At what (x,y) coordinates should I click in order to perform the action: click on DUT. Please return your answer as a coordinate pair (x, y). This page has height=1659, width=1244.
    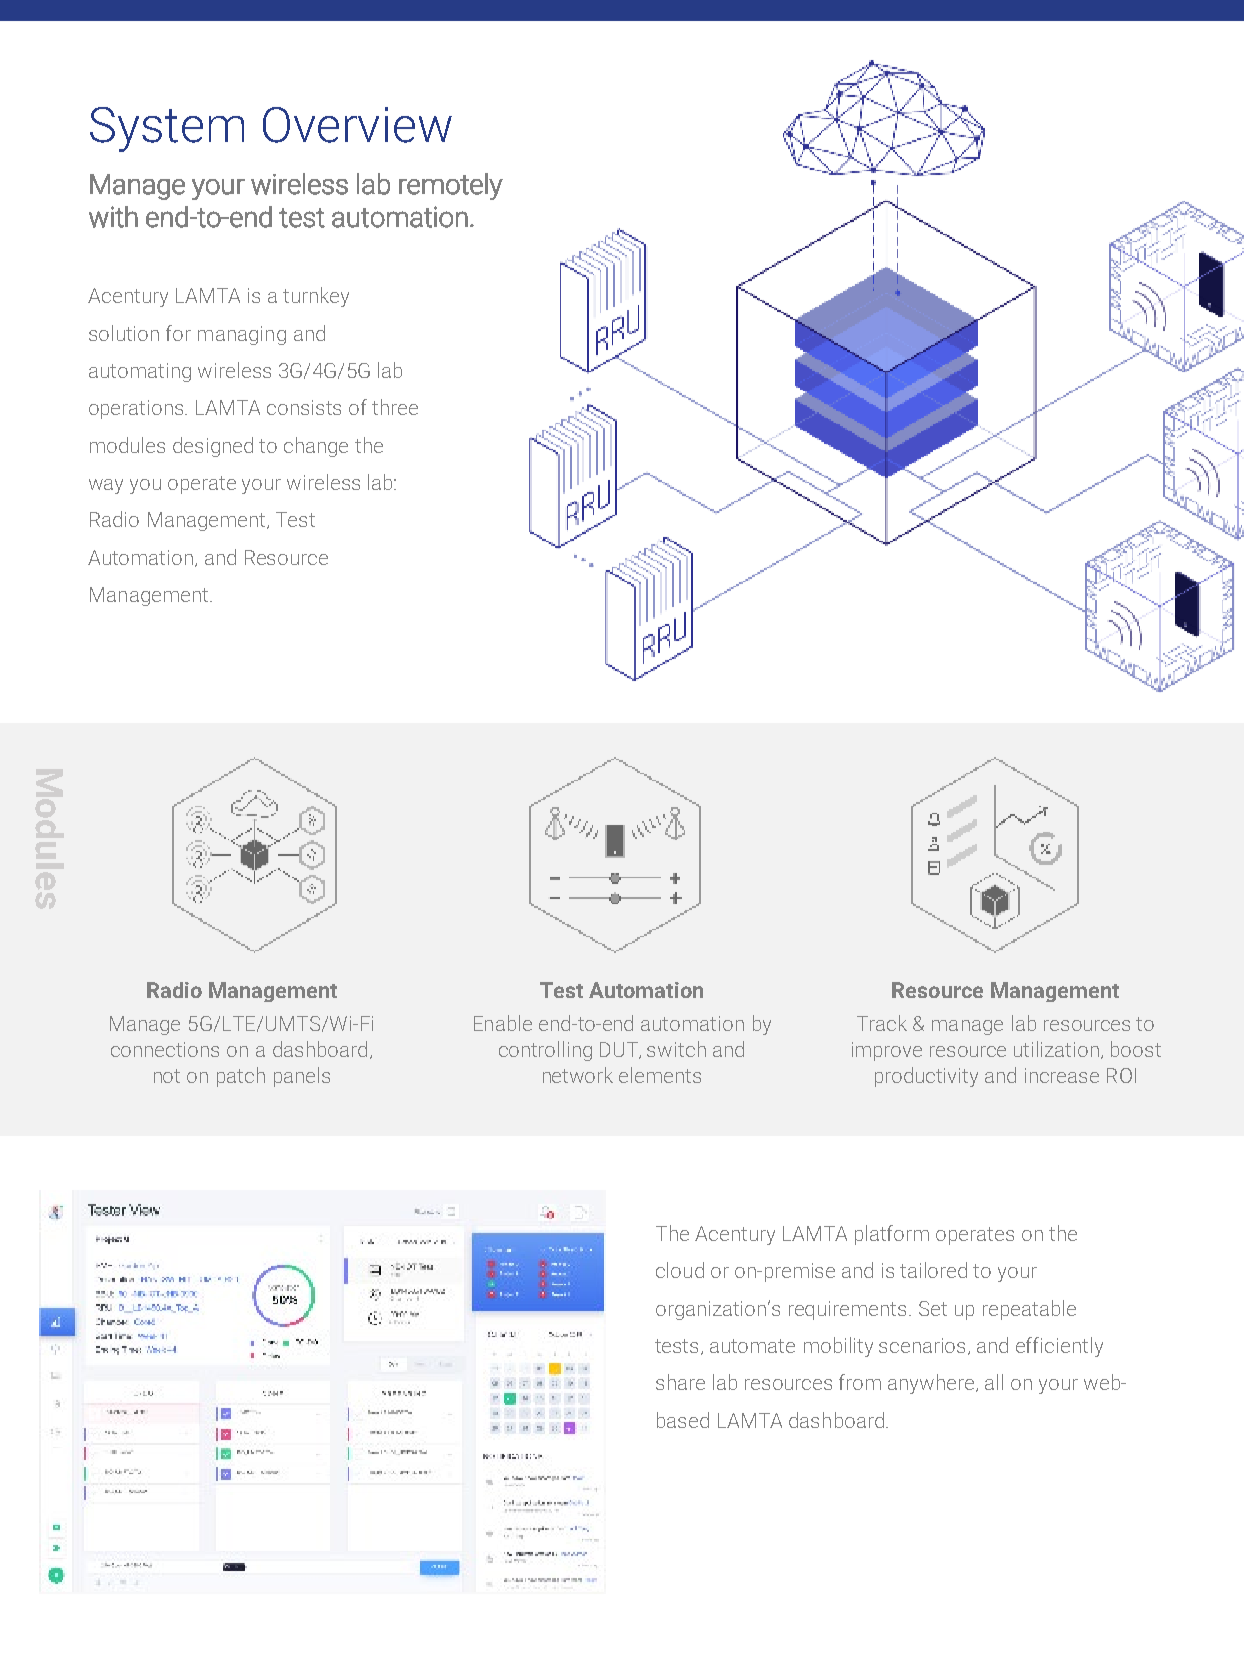
    Looking at the image, I should click on (620, 1050).
